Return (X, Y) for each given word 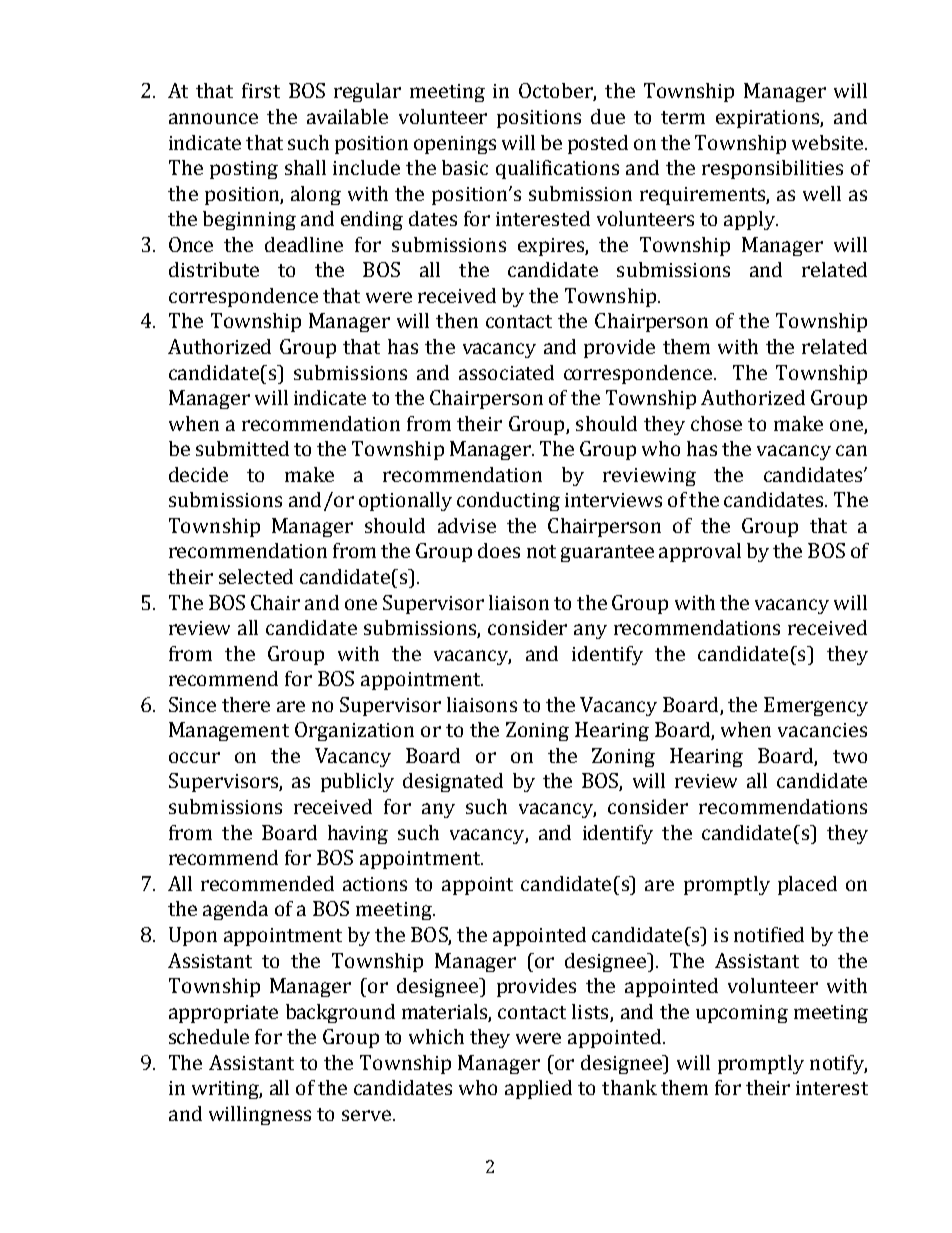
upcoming (742, 1014)
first (261, 90)
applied (538, 1089)
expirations (768, 119)
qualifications (557, 169)
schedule (209, 1036)
